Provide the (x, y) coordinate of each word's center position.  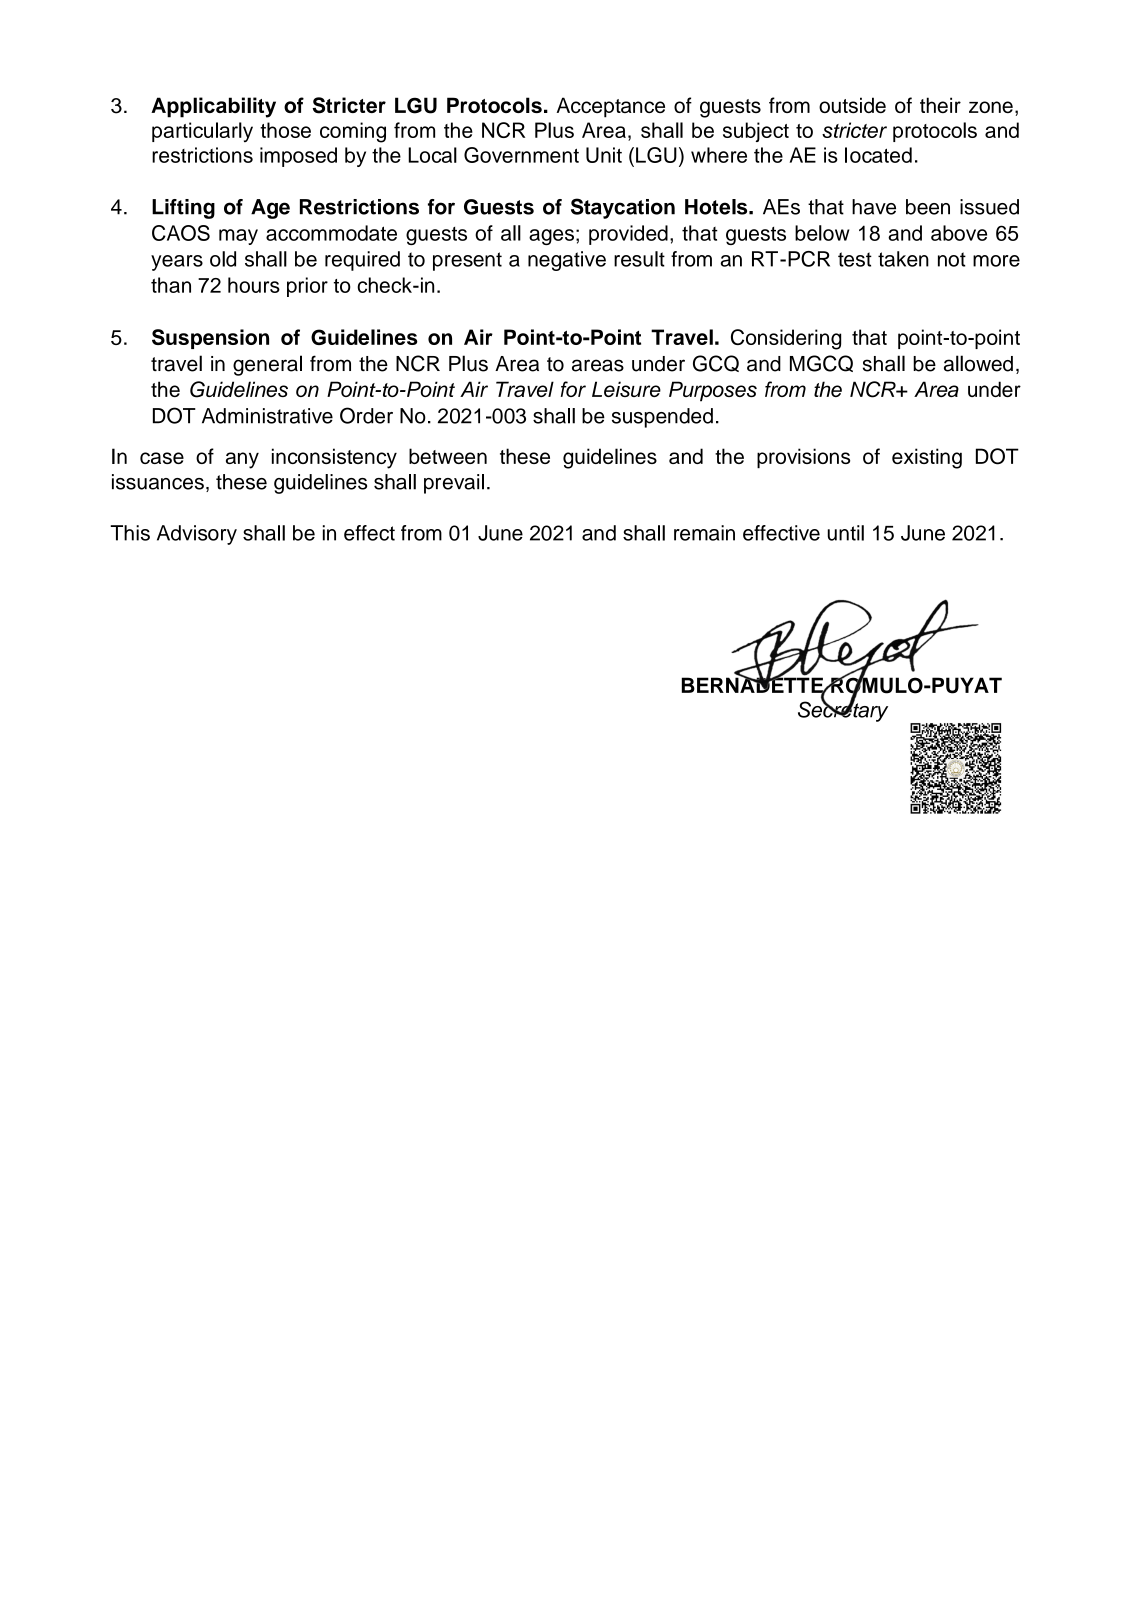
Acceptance (611, 107)
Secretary (843, 710)
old (223, 259)
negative (567, 261)
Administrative (267, 416)
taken (903, 259)
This (130, 533)
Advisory (197, 535)
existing (927, 458)
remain (704, 533)
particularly (202, 132)
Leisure (626, 389)
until (846, 533)
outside (852, 105)
